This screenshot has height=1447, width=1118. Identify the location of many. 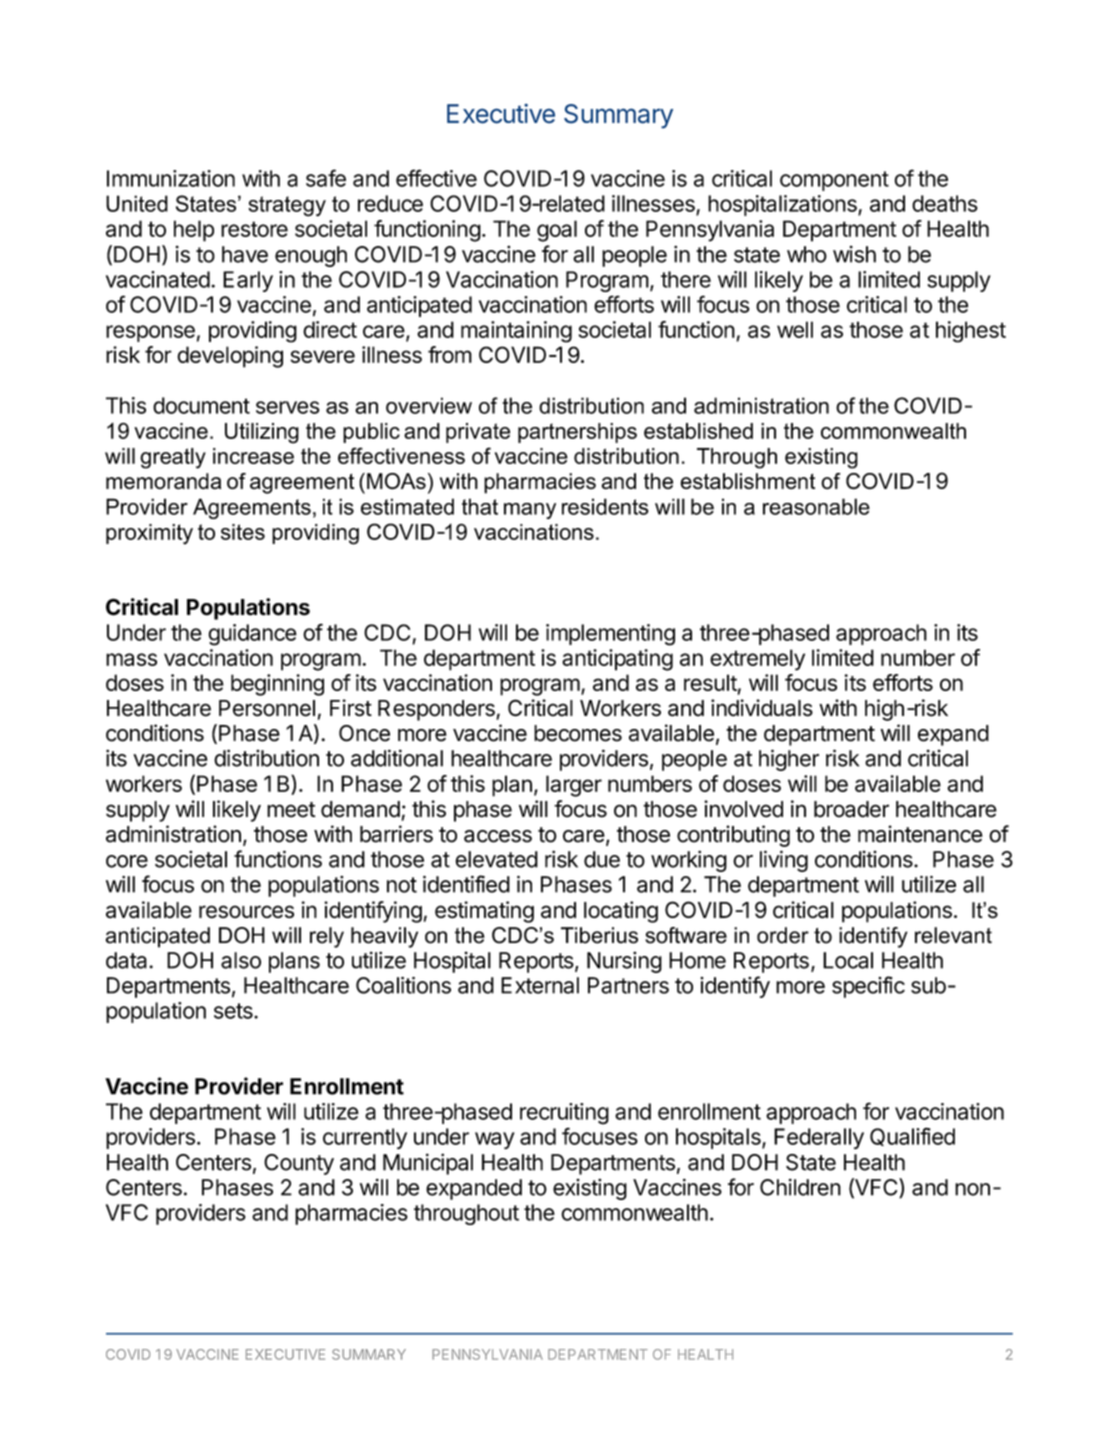
(530, 511).
